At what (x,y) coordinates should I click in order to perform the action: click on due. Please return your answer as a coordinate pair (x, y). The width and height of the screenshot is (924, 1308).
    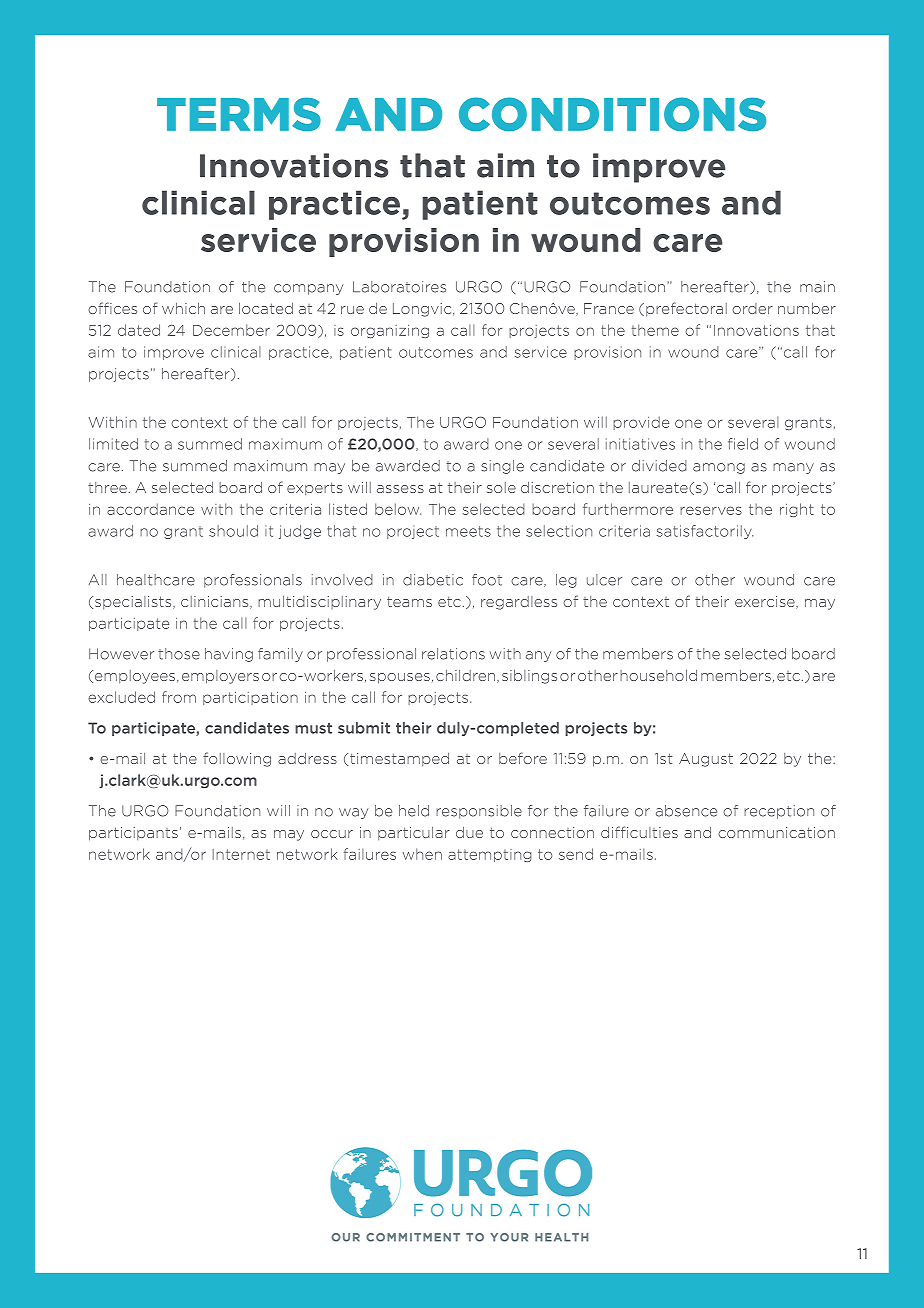
    Looking at the image, I should click on (469, 832).
